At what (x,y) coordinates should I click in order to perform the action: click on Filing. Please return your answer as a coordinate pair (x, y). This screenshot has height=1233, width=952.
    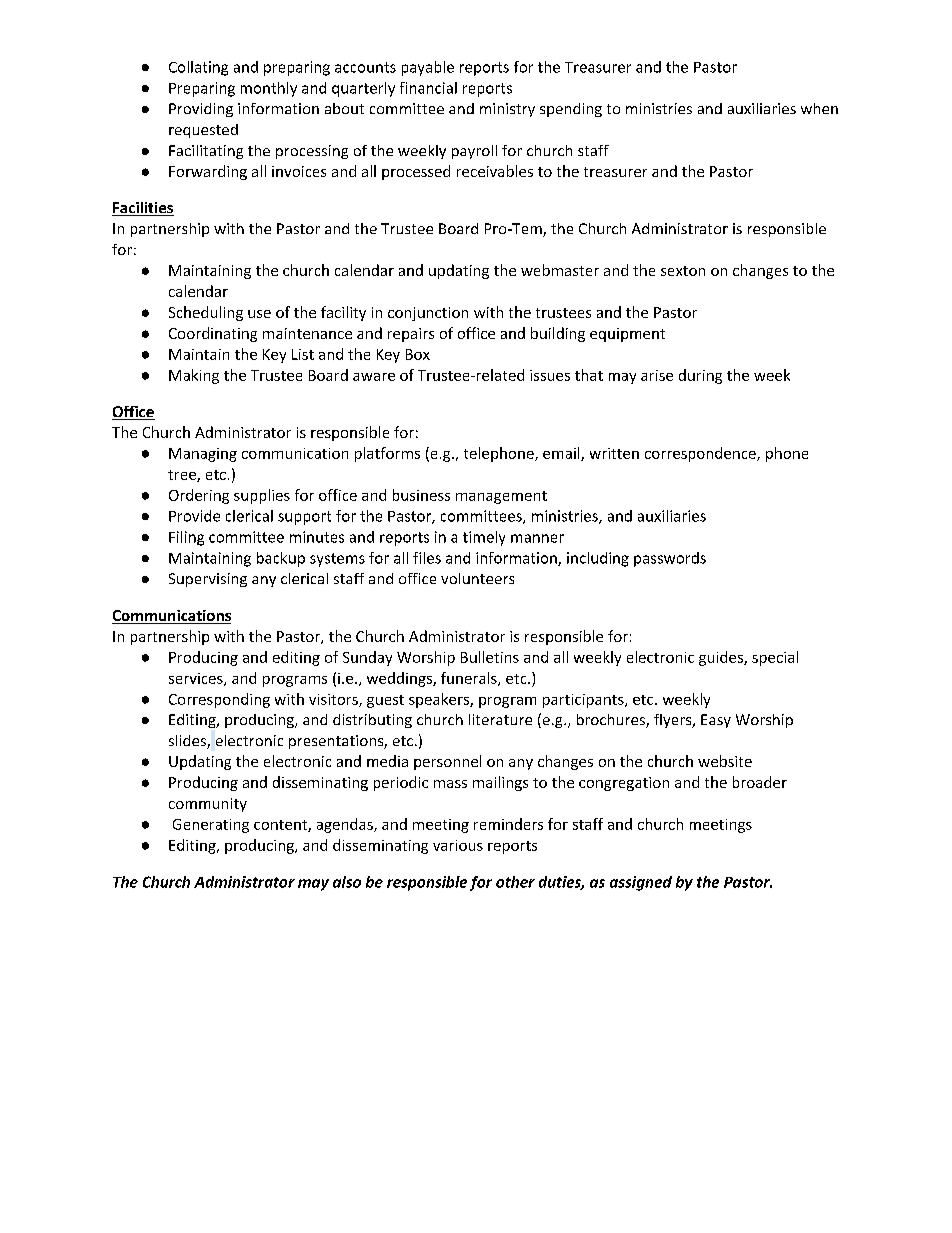
    Looking at the image, I should click on (186, 538).
